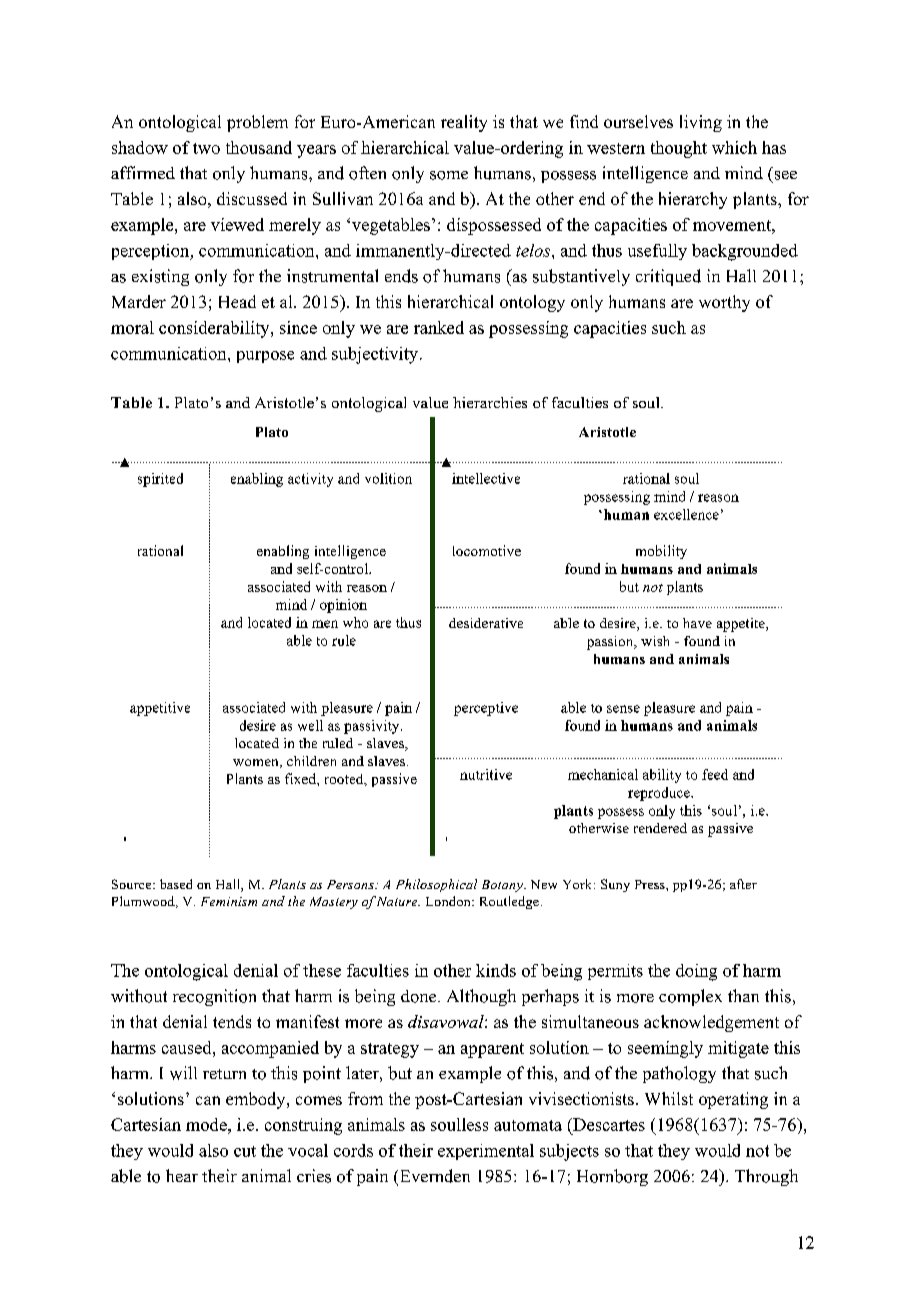  What do you see at coordinates (206, 148) in the document?
I see `two` at bounding box center [206, 148].
